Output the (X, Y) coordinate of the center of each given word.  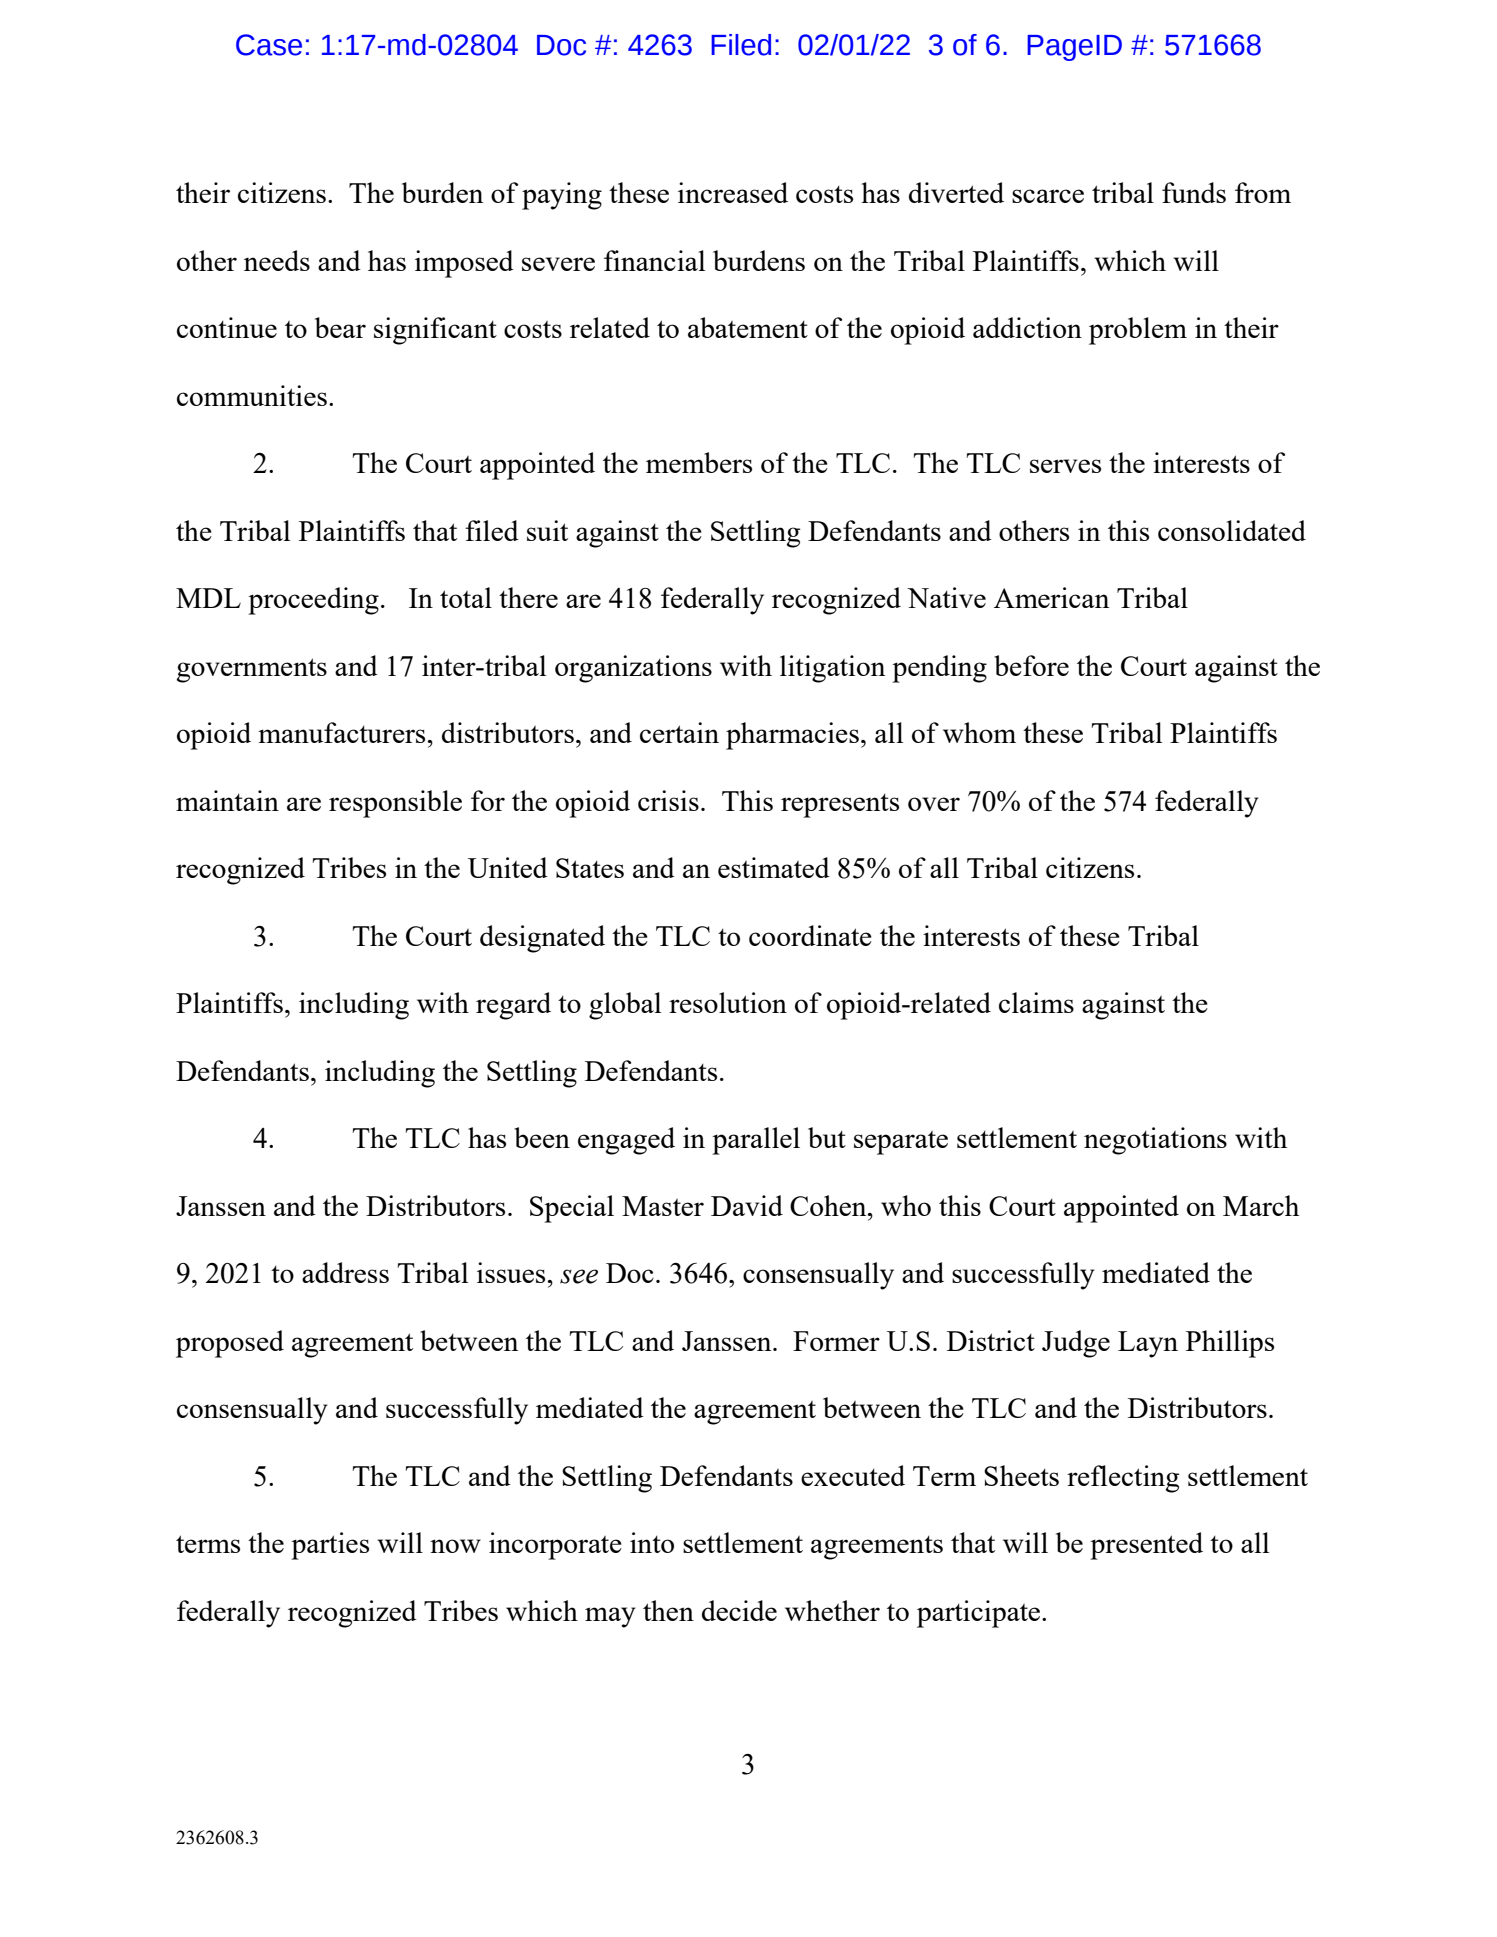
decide (739, 1610)
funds (1194, 192)
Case (269, 45)
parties (330, 1546)
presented (1146, 1546)
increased (733, 192)
